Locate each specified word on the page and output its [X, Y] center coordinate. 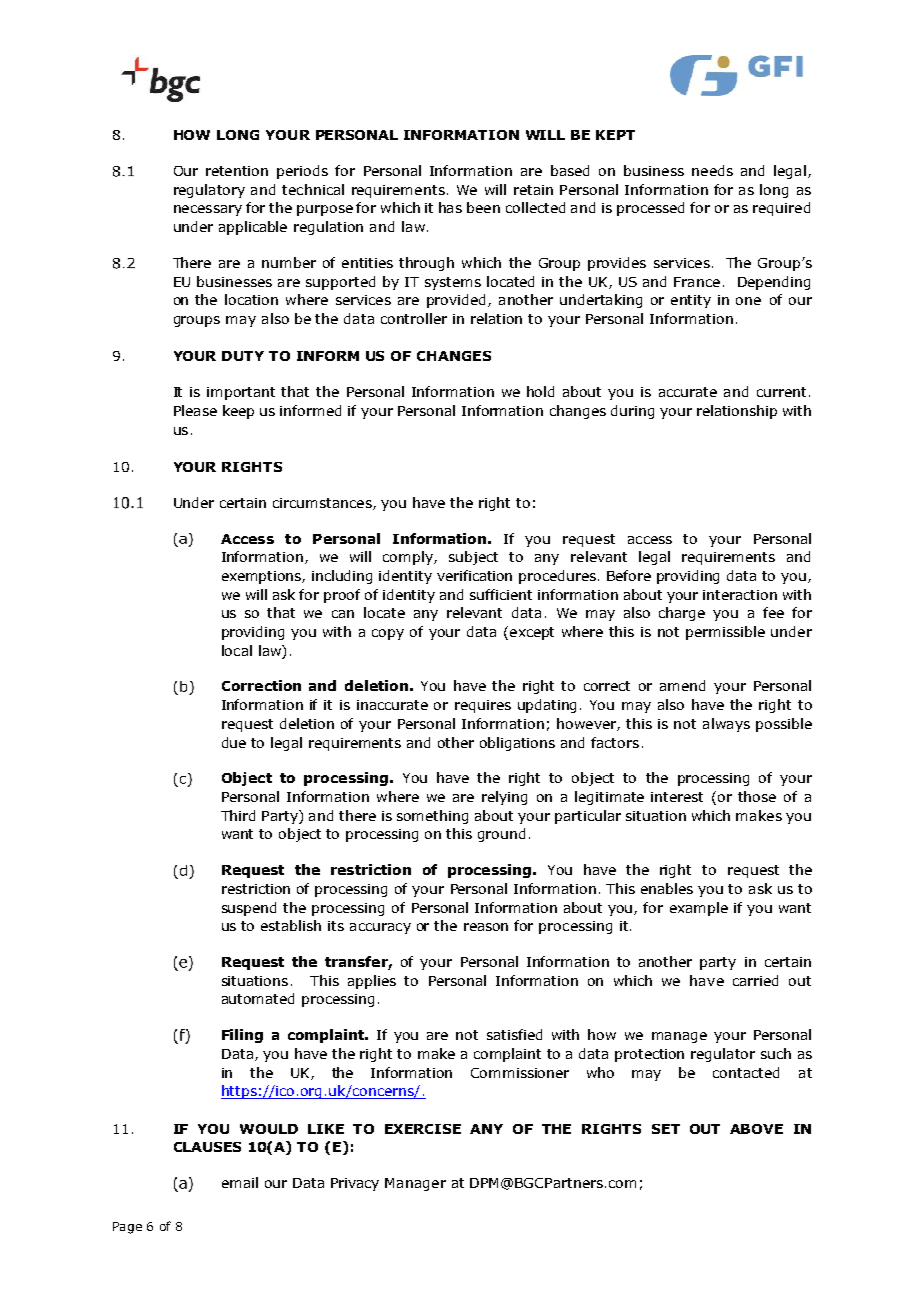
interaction [740, 595]
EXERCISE [423, 1129]
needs [712, 170]
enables [667, 888]
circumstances [323, 504]
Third [238, 815]
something [432, 817]
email [240, 1182]
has [450, 207]
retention [237, 171]
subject [473, 558]
